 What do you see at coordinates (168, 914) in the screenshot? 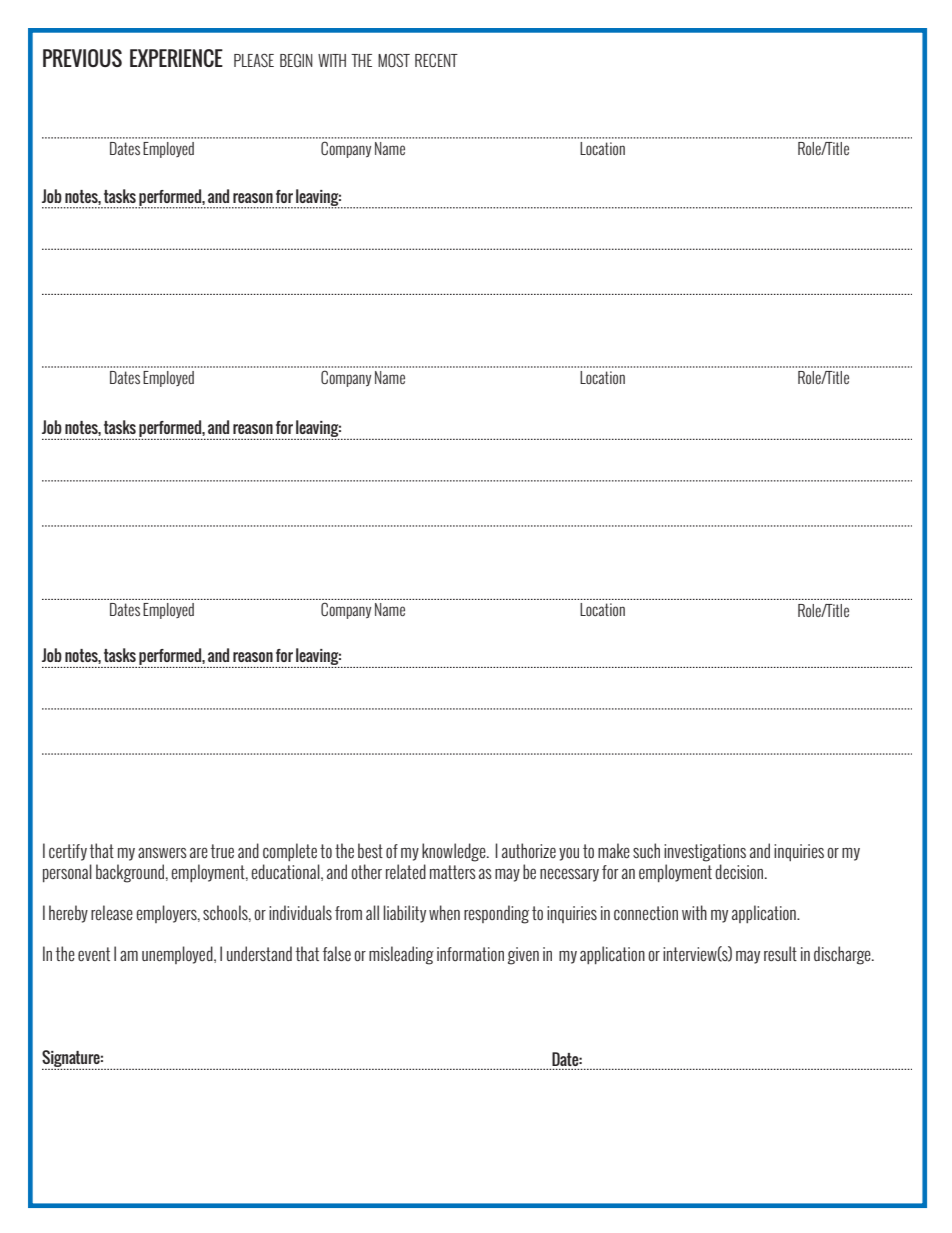
I see `employers` at bounding box center [168, 914].
